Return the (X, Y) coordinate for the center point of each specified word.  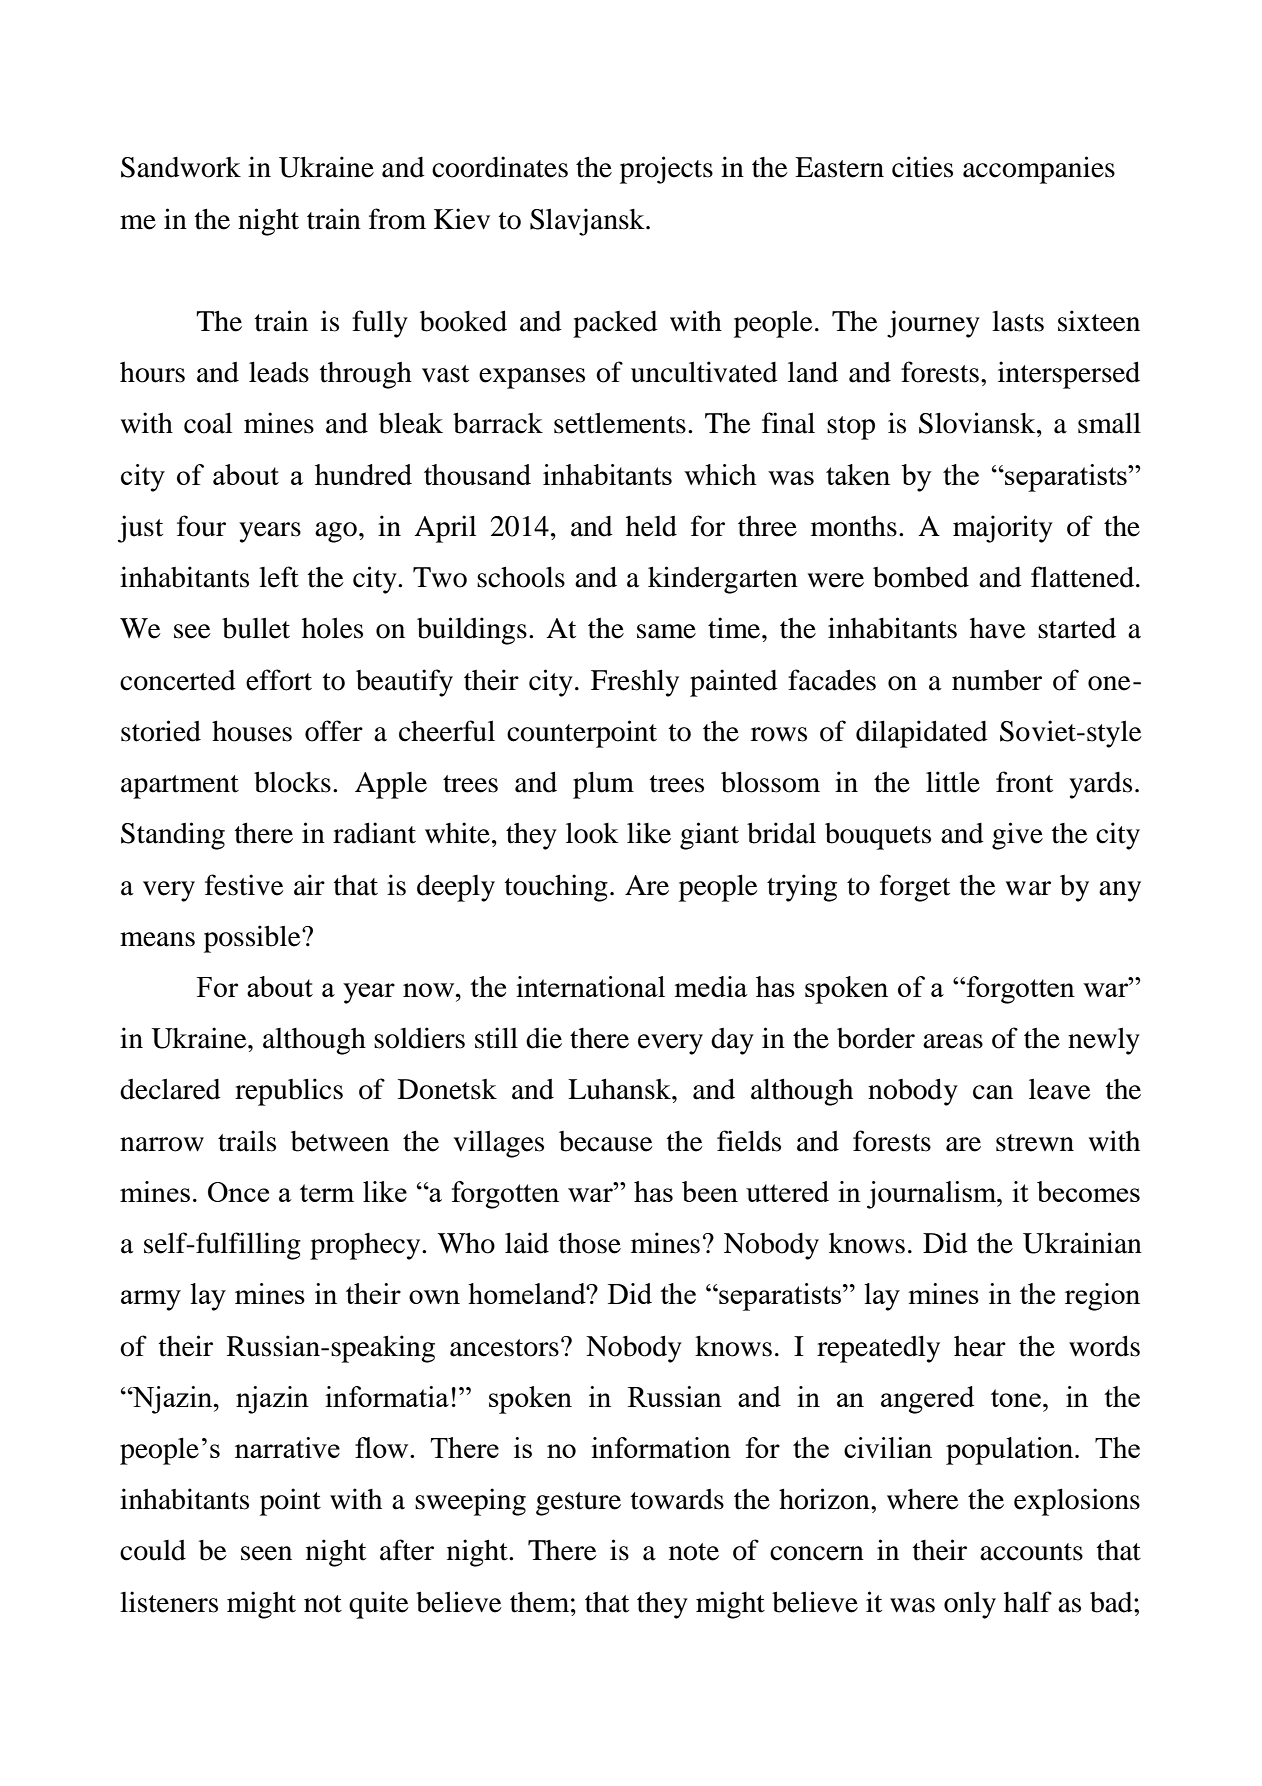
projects (666, 170)
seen (266, 1553)
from (397, 219)
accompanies (1039, 170)
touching (556, 888)
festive (244, 885)
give (1017, 836)
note (694, 1552)
